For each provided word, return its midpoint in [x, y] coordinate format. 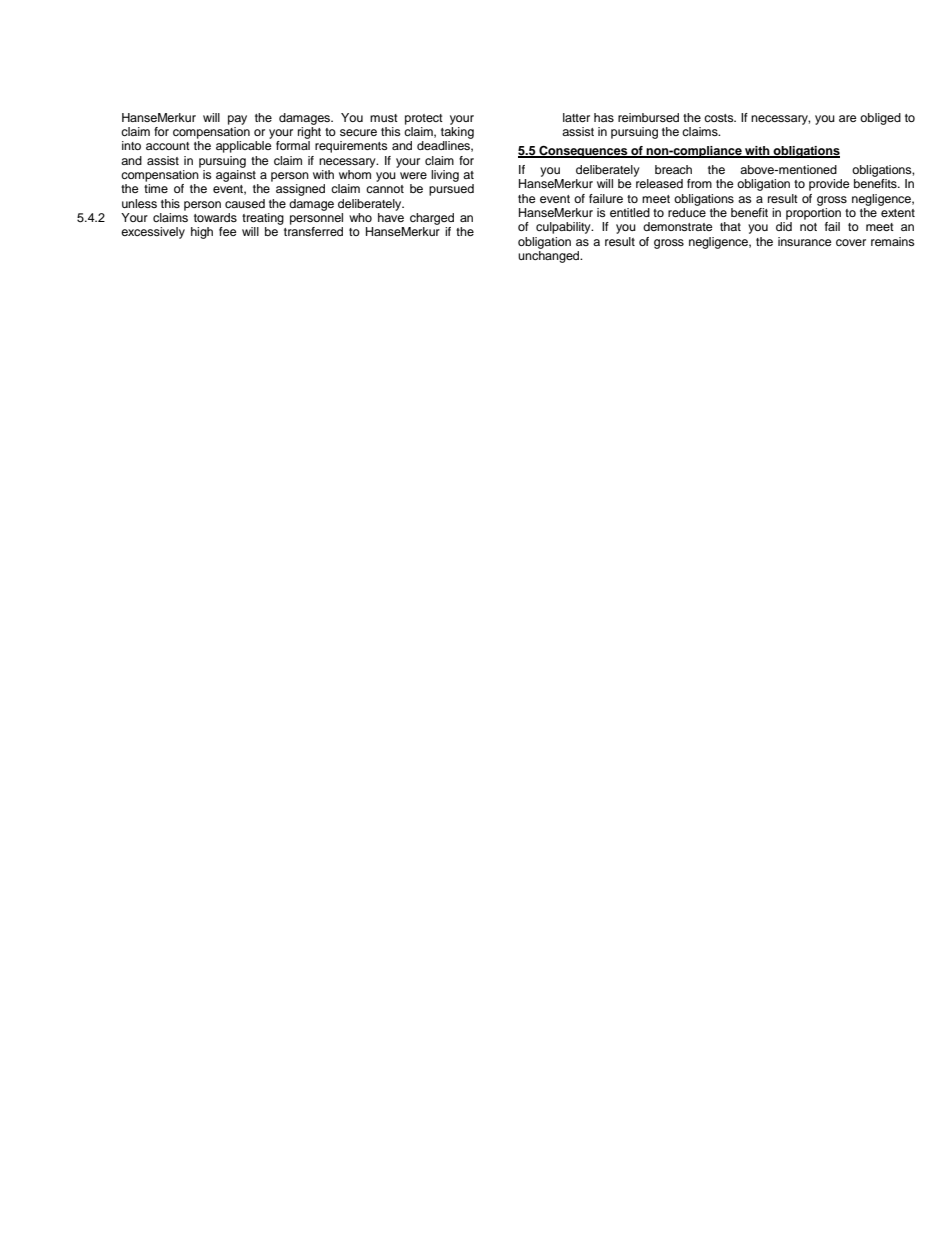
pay [237, 120]
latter [576, 117]
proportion [813, 212]
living [445, 176]
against [236, 176]
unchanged [550, 255]
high [202, 233]
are [848, 118]
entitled [630, 212]
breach [673, 169]
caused [245, 203]
